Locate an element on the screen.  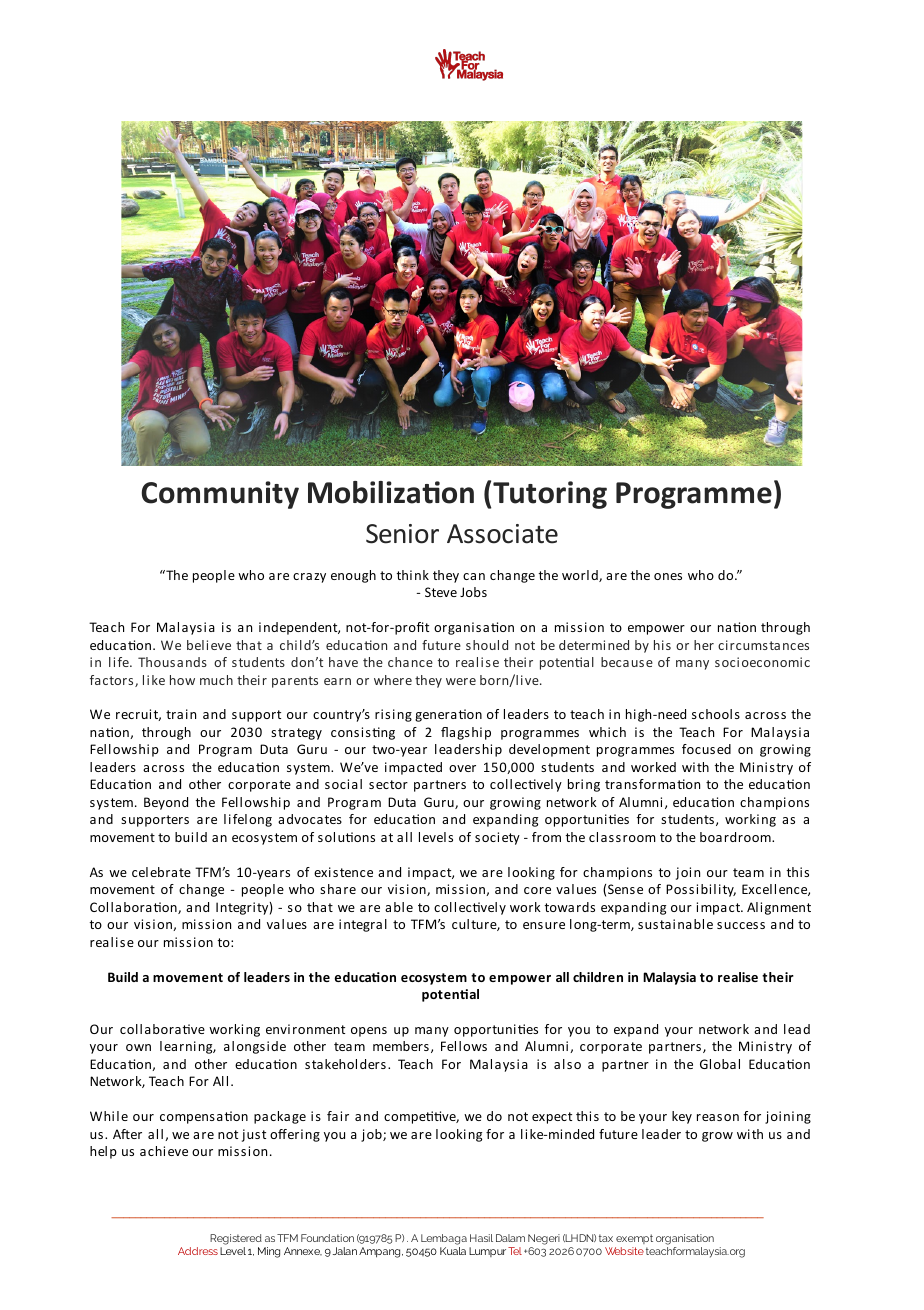
Global is located at coordinates (720, 1064).
